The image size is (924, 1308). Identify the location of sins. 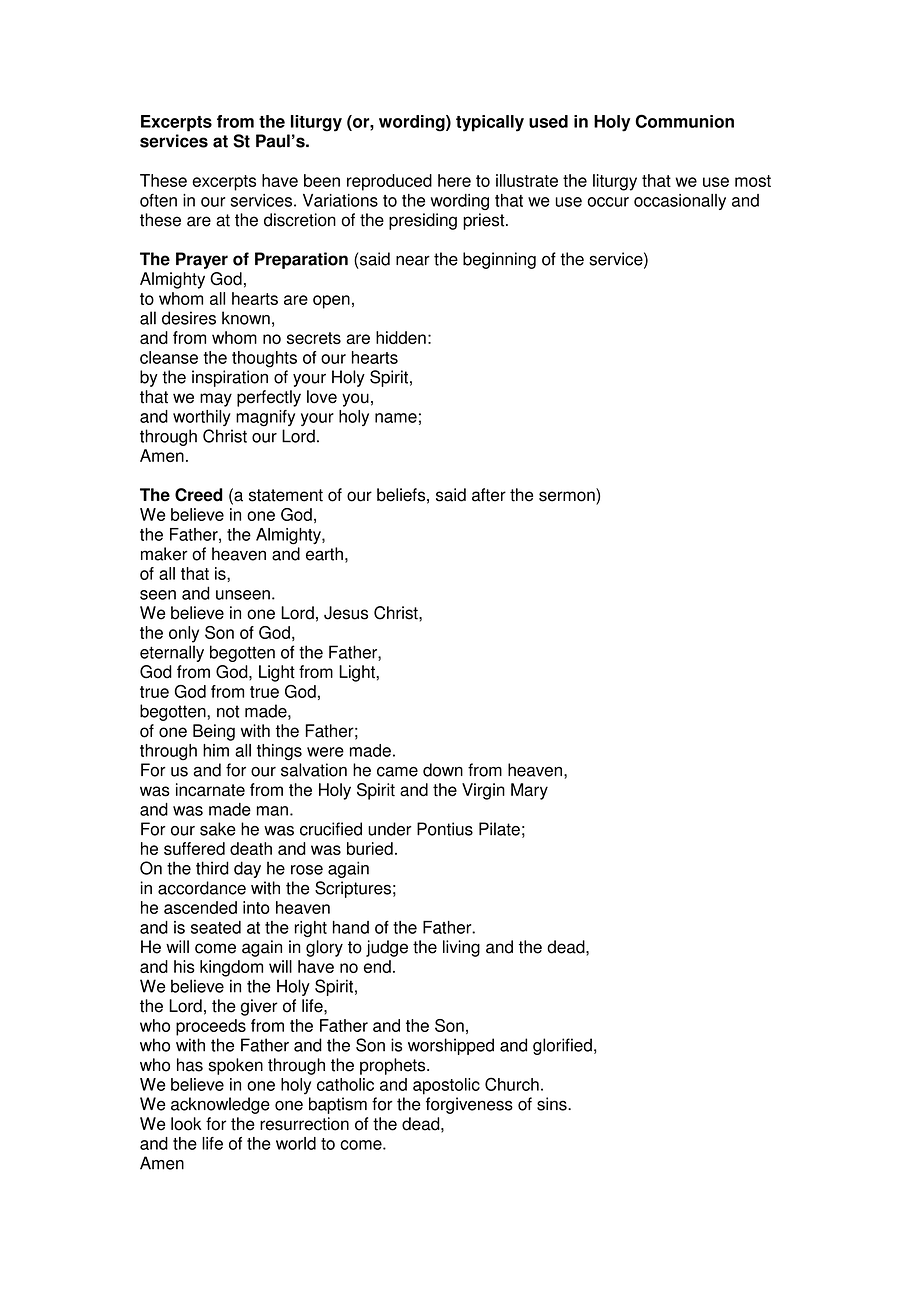
(553, 1104).
